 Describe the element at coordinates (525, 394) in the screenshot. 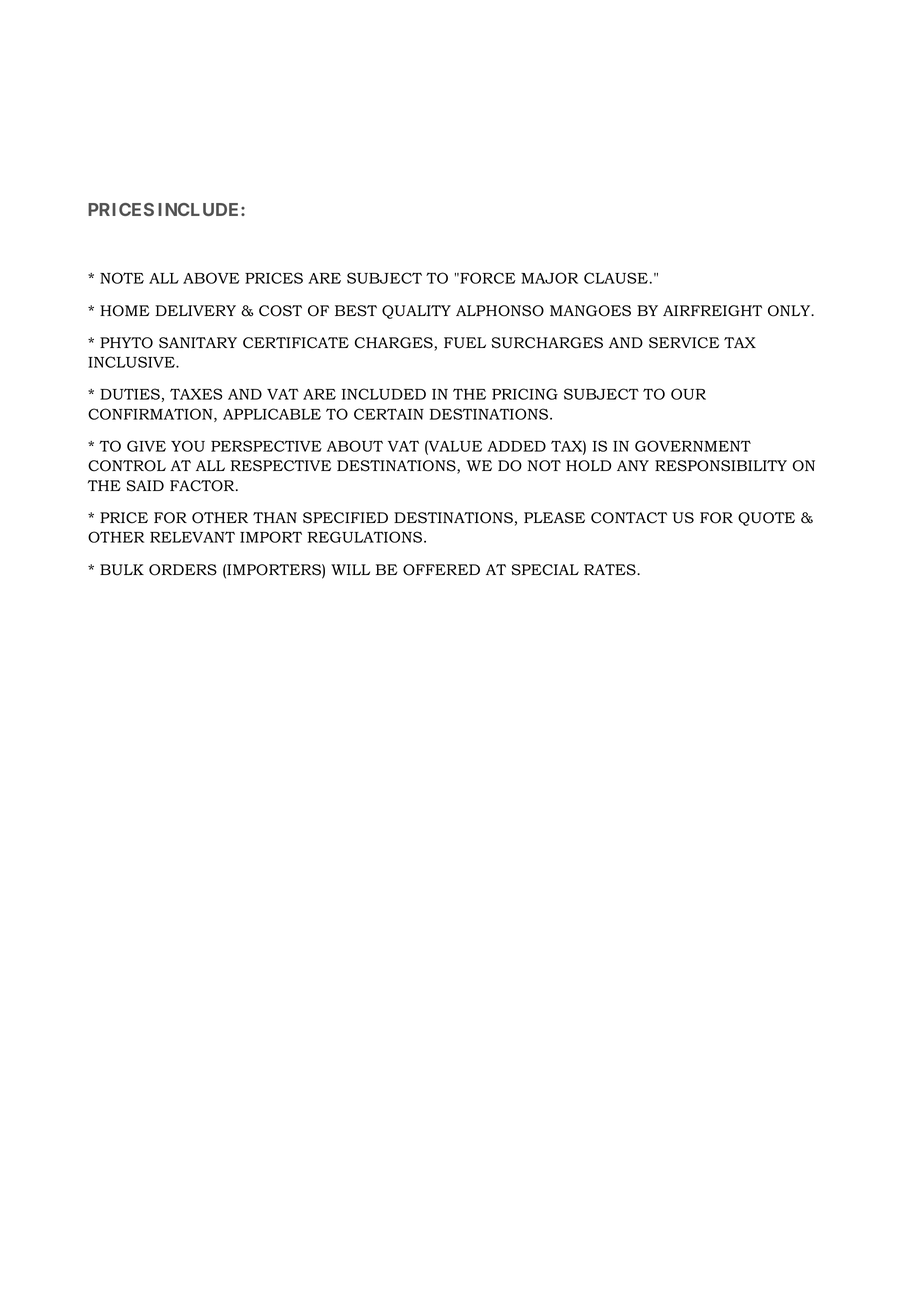

I see `PRICING` at that location.
